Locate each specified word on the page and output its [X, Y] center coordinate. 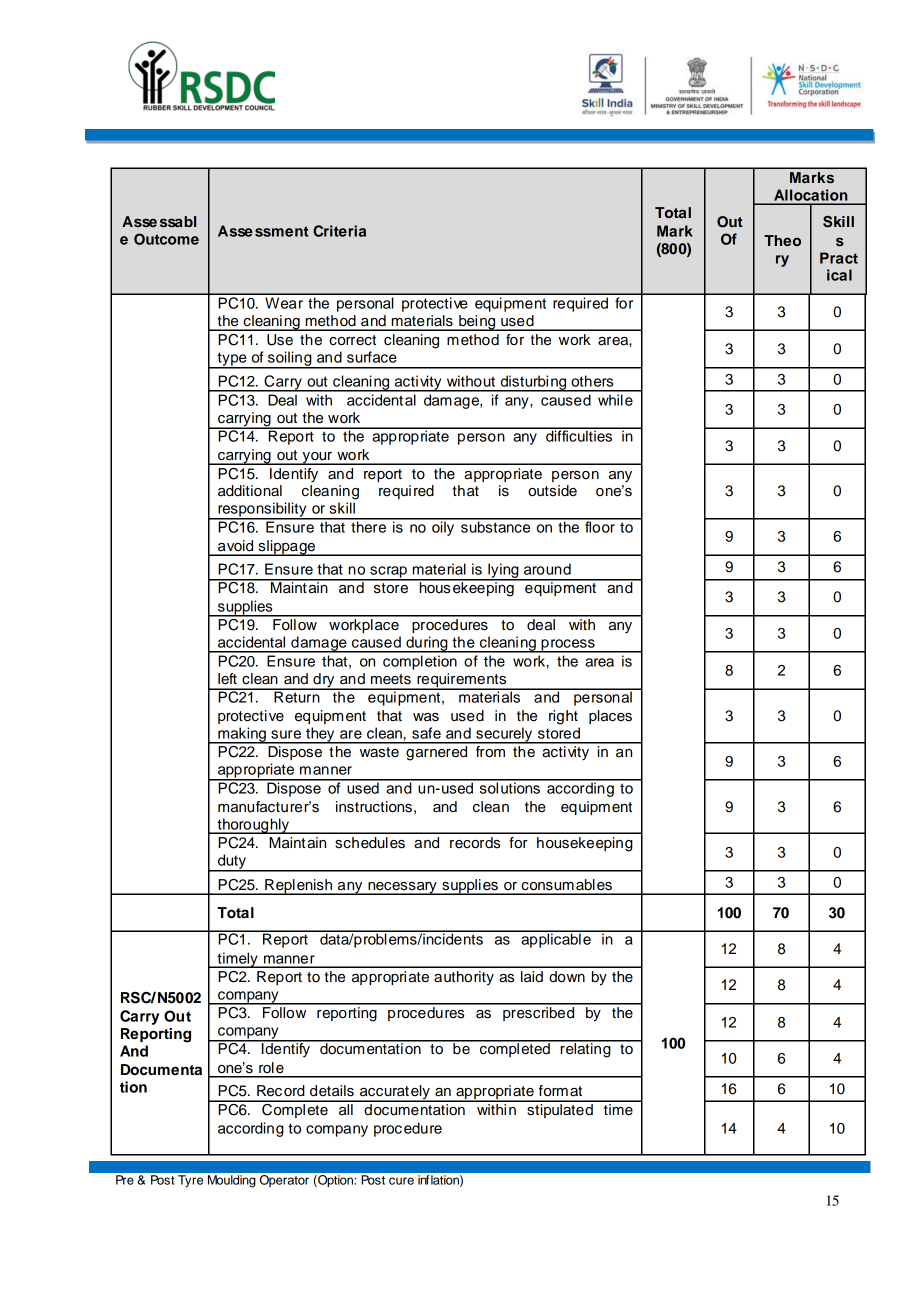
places [610, 717]
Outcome [166, 239]
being [477, 323]
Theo [782, 240]
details [332, 1091]
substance [496, 526]
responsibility [262, 510]
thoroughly [253, 826]
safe [426, 733]
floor [600, 526]
